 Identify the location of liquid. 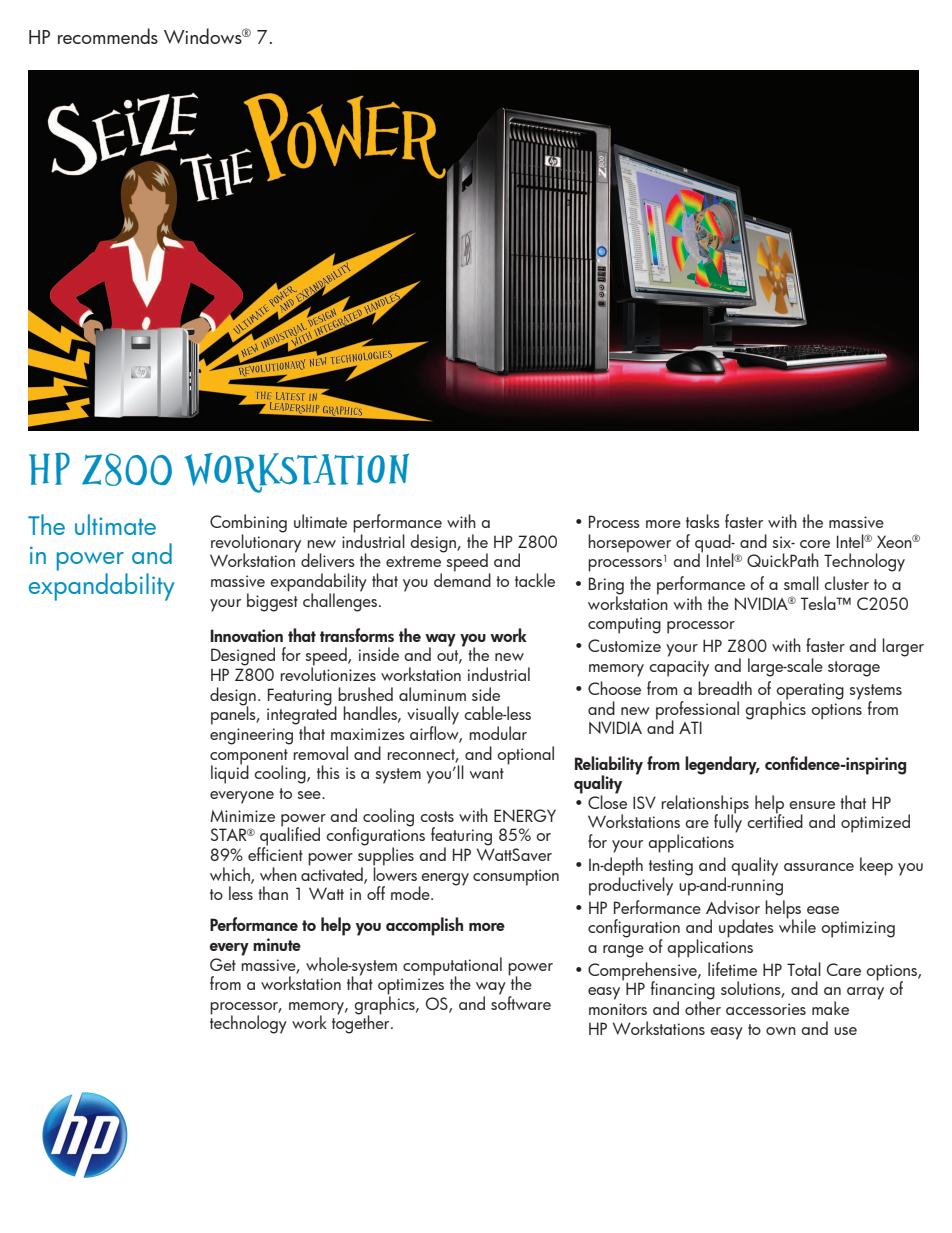
(230, 773).
